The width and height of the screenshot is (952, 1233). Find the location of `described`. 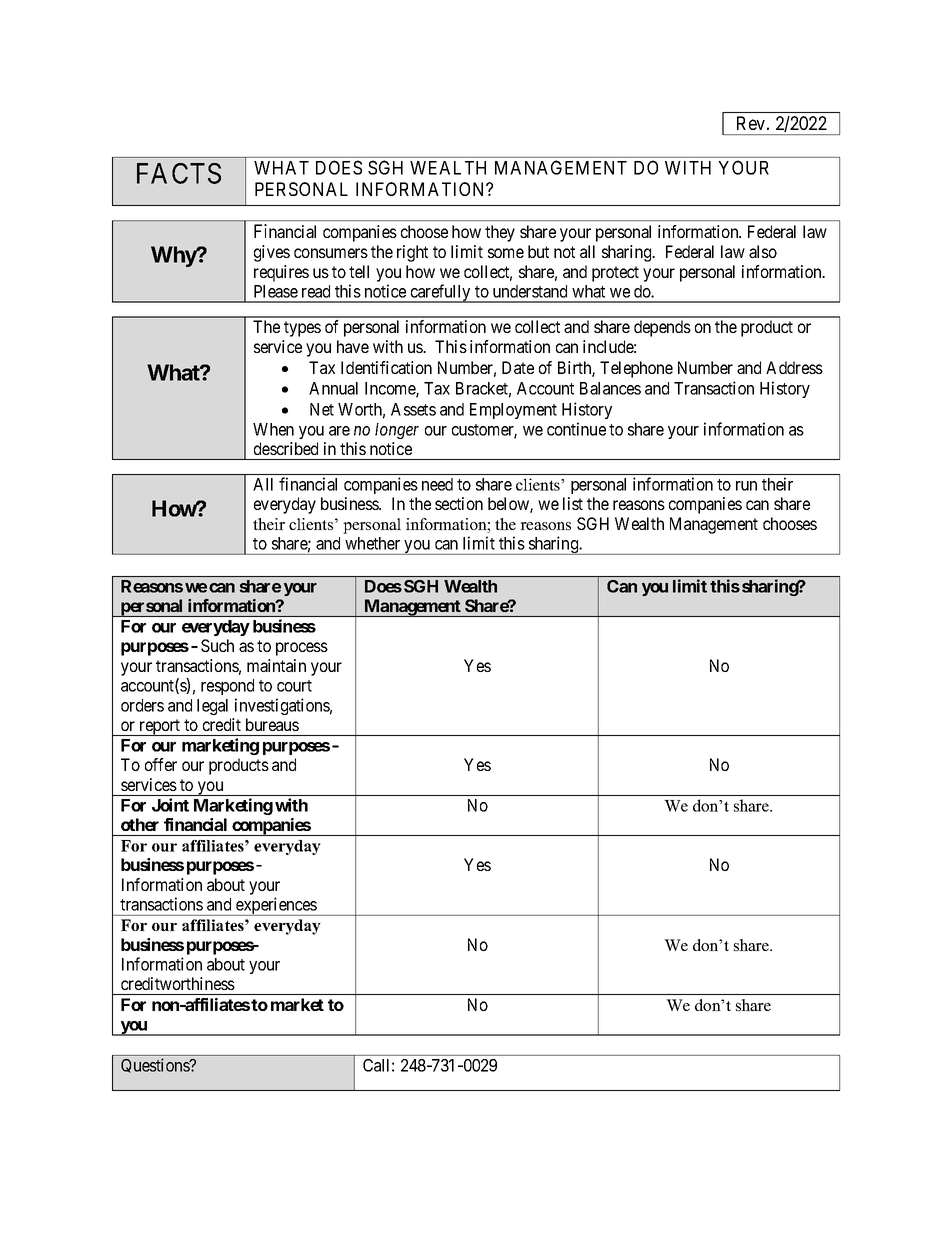

described is located at coordinates (286, 448).
